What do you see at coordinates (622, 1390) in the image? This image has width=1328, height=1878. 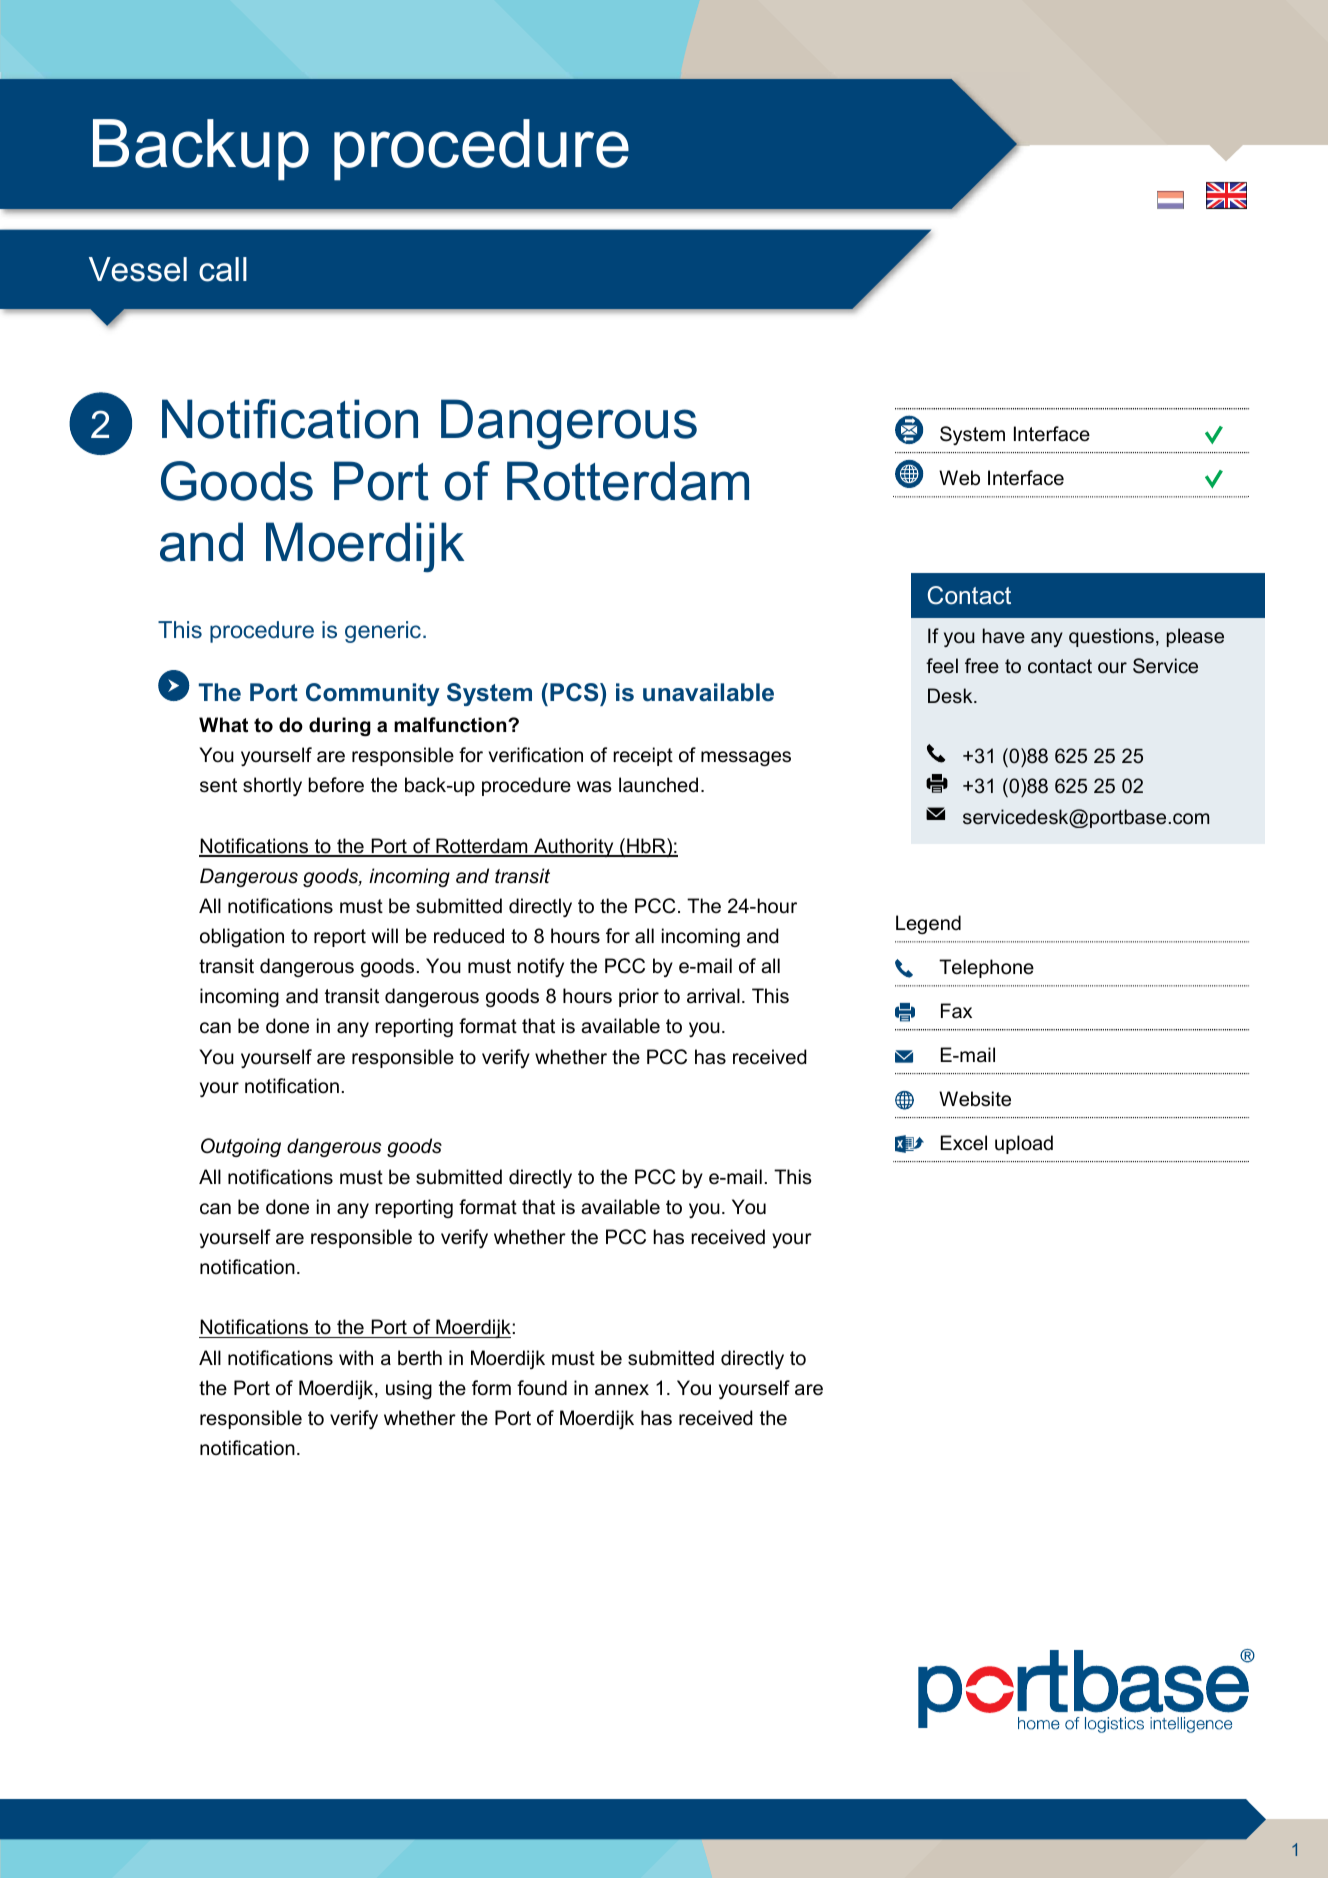 I see `annex` at bounding box center [622, 1390].
